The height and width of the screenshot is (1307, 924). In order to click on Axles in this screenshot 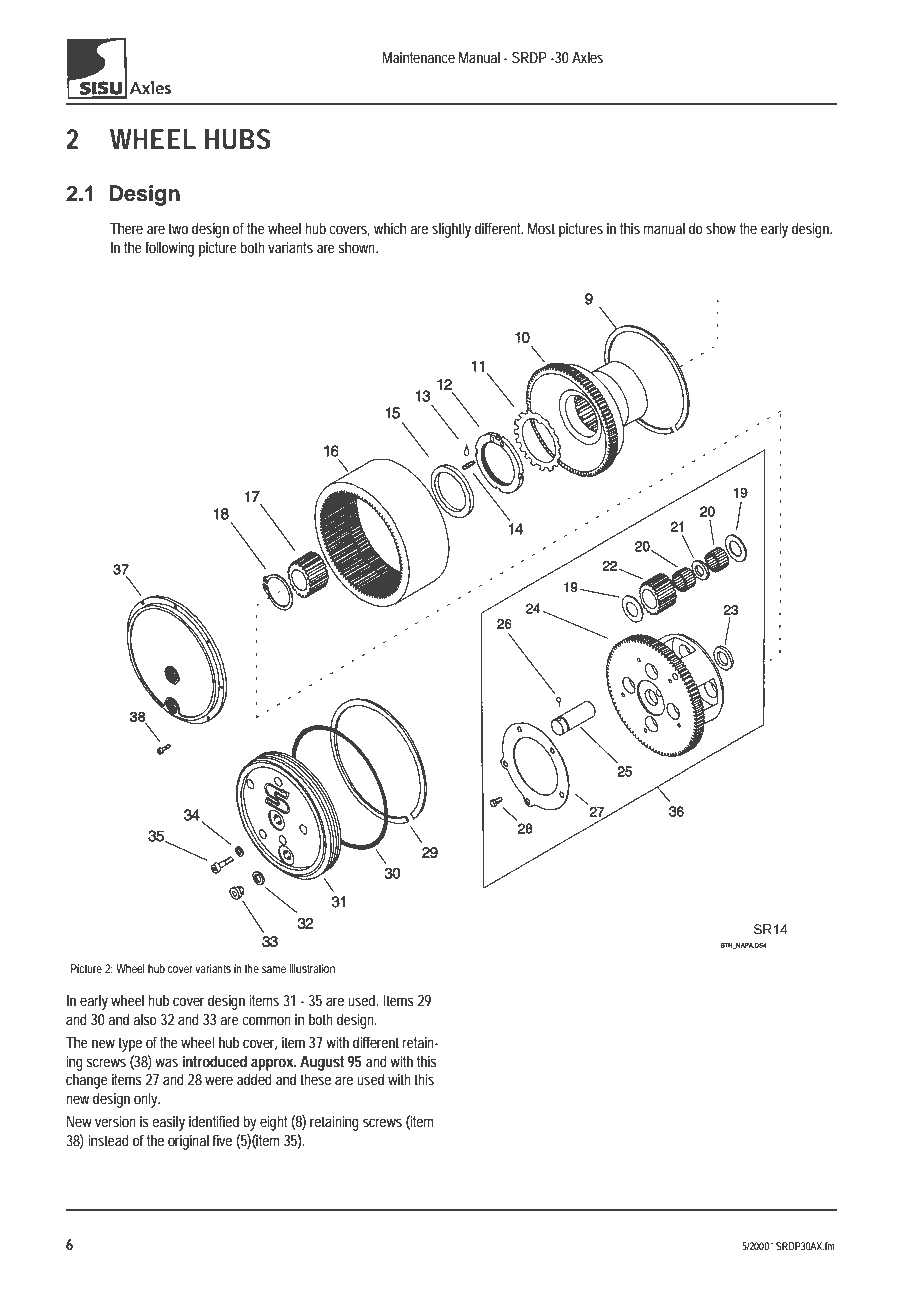, I will do `click(587, 57)`.
